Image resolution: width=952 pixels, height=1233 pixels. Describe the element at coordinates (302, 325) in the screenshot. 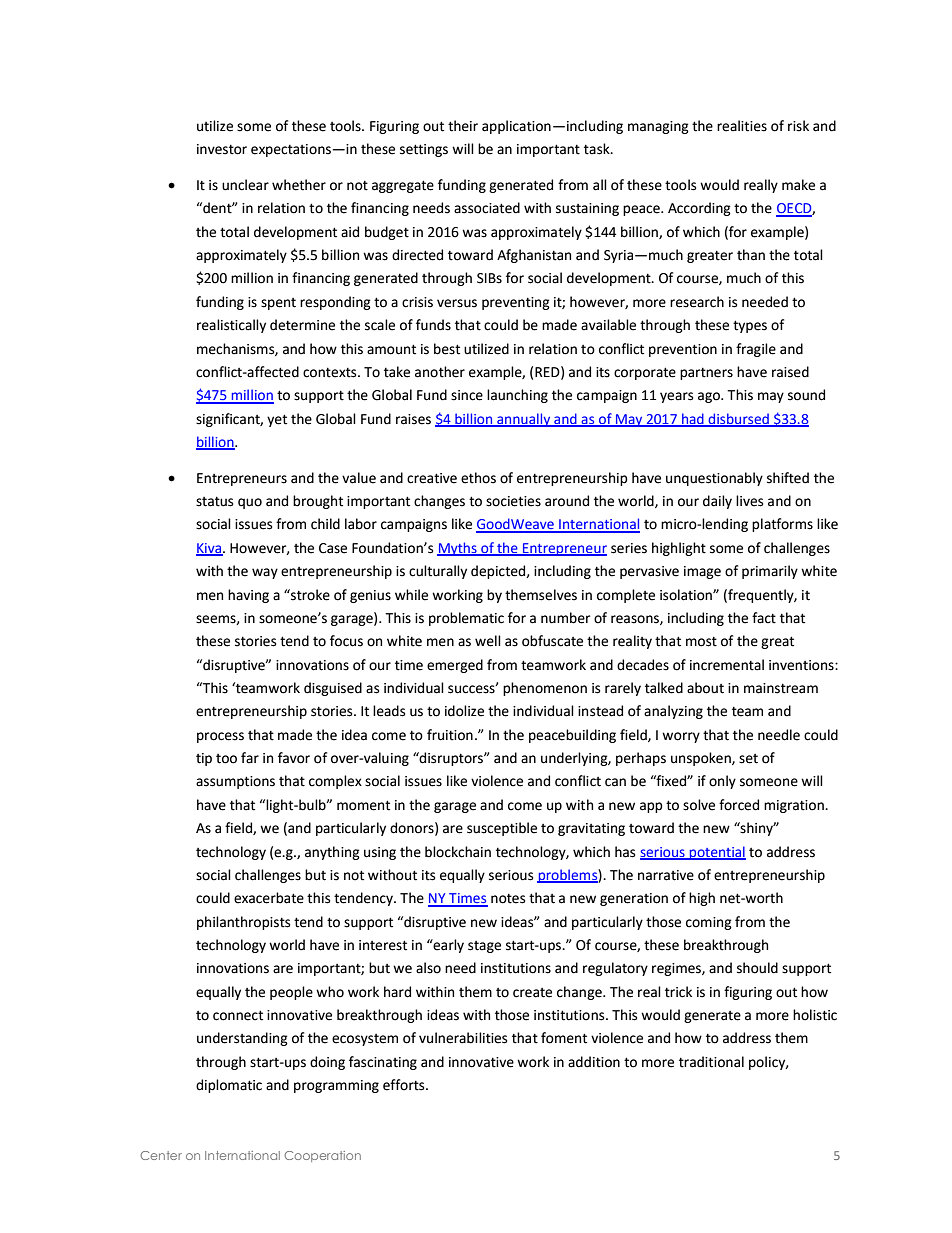

I see `determine` at that location.
